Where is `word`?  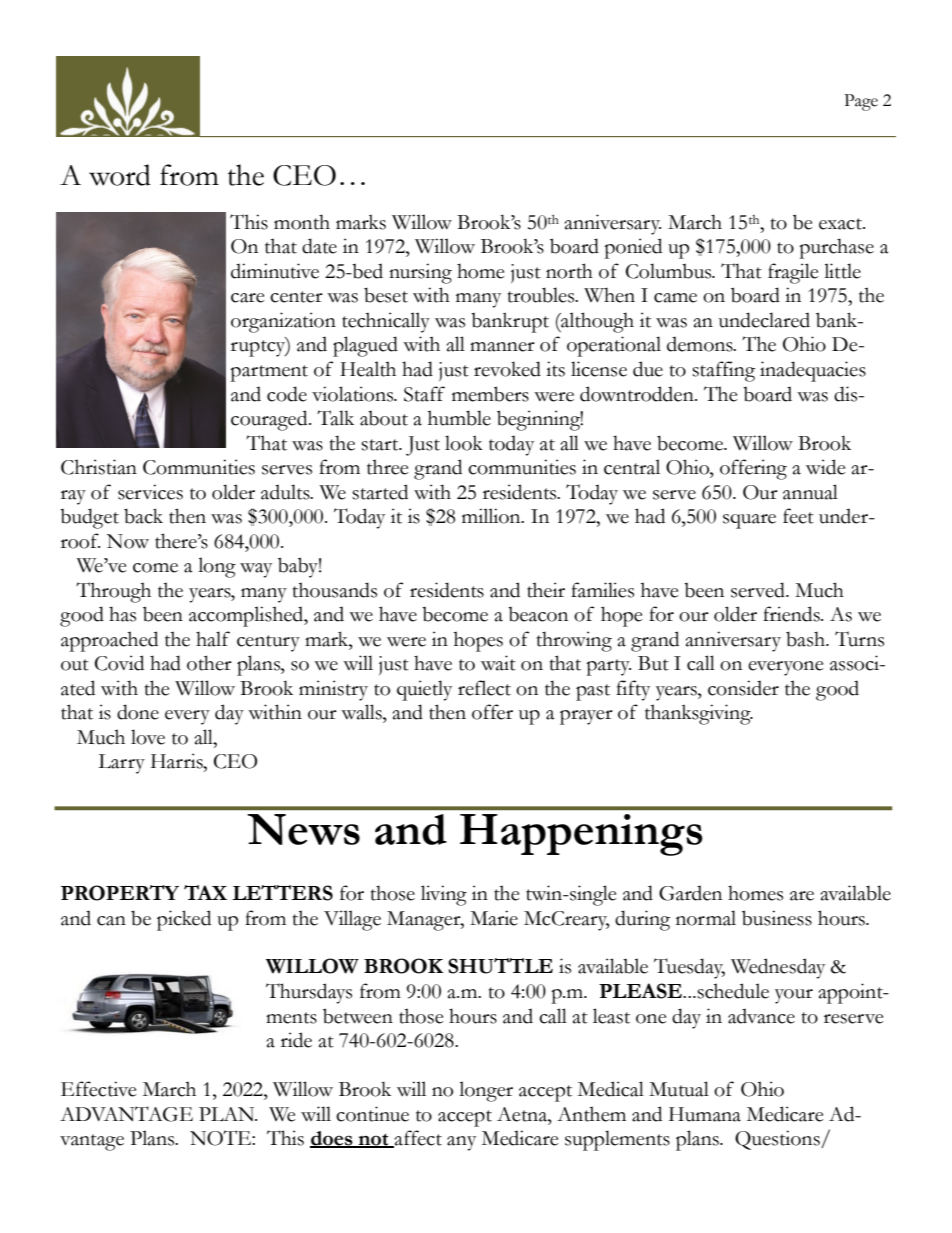
word is located at coordinates (120, 175).
